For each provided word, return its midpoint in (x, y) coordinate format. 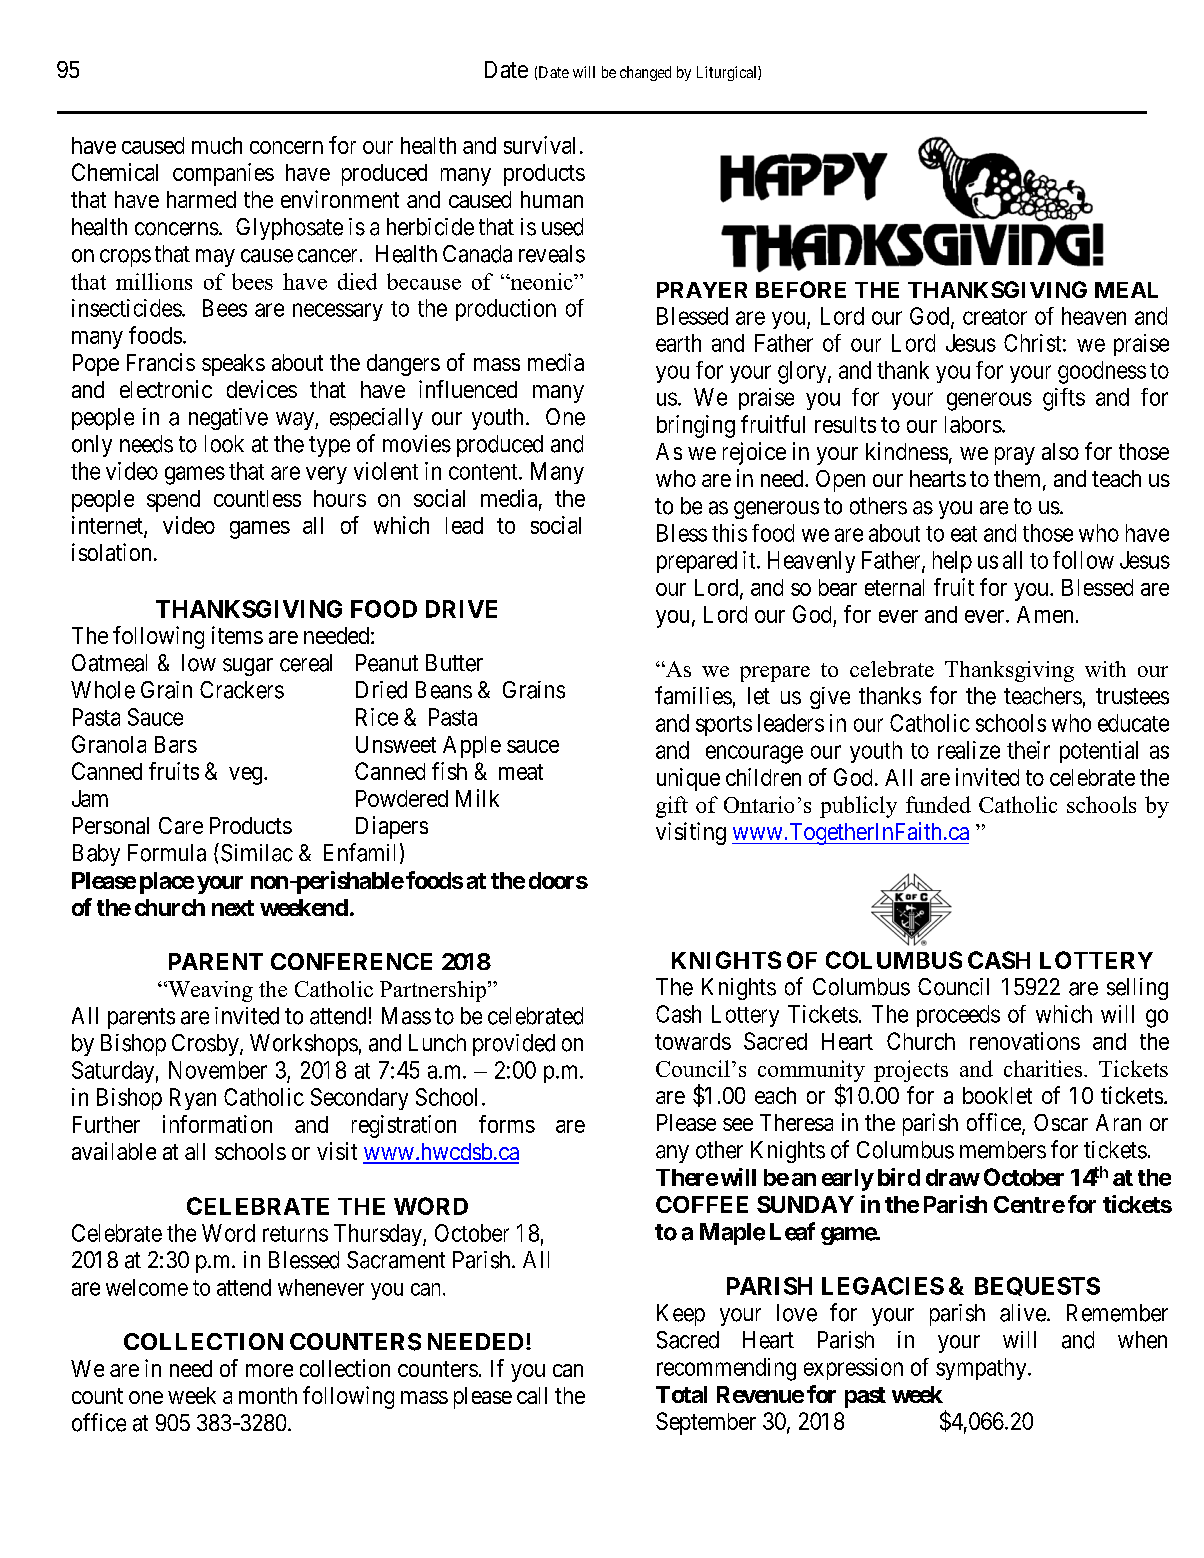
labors (973, 424)
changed (645, 73)
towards (693, 1041)
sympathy (982, 1369)
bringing (696, 426)
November (218, 1070)
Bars (176, 744)
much (217, 145)
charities (1043, 1068)
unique (688, 779)
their (1028, 750)
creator (995, 317)
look (224, 444)
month (268, 1395)
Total (681, 1394)
